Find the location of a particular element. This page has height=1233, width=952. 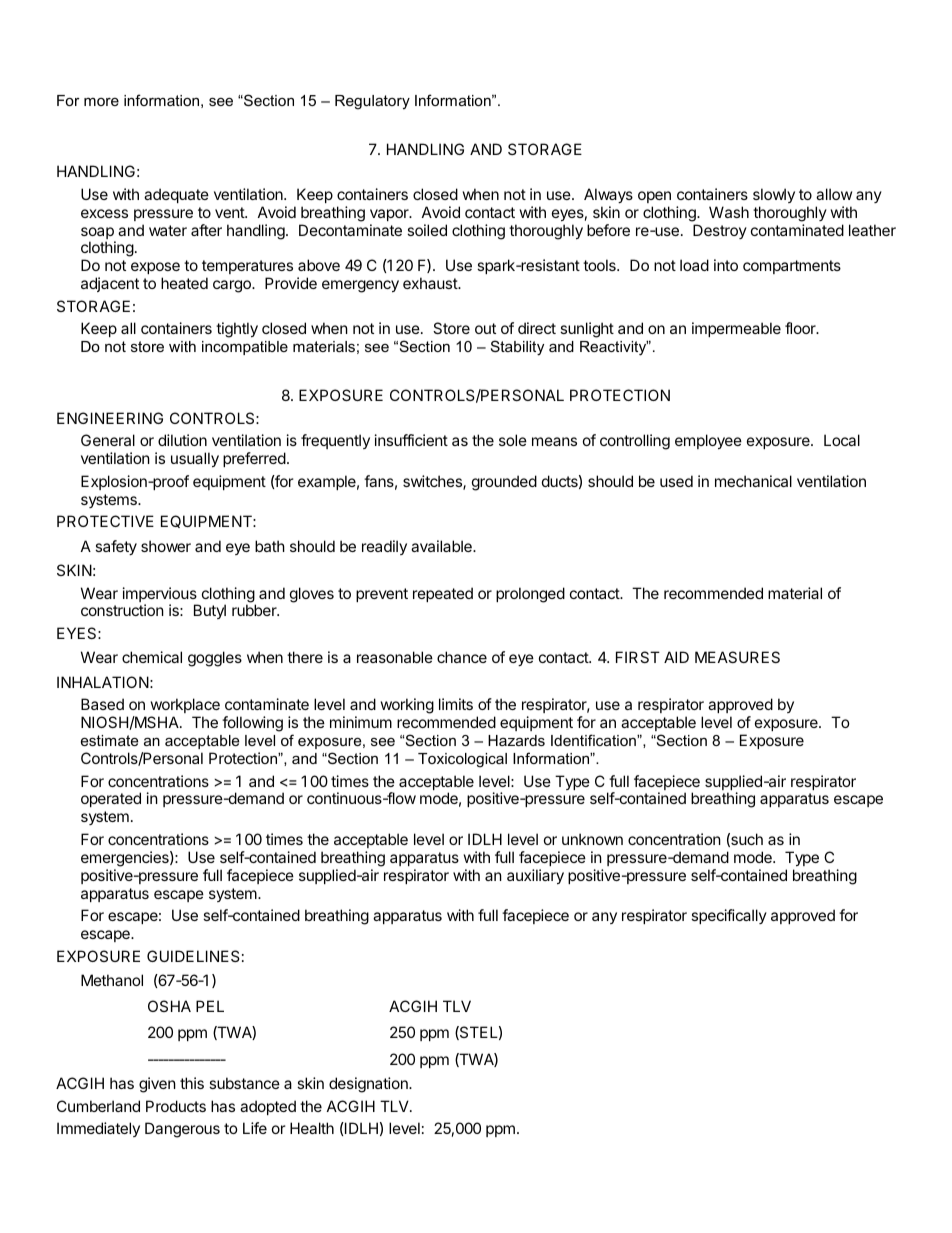

MEASURES is located at coordinates (737, 657).
